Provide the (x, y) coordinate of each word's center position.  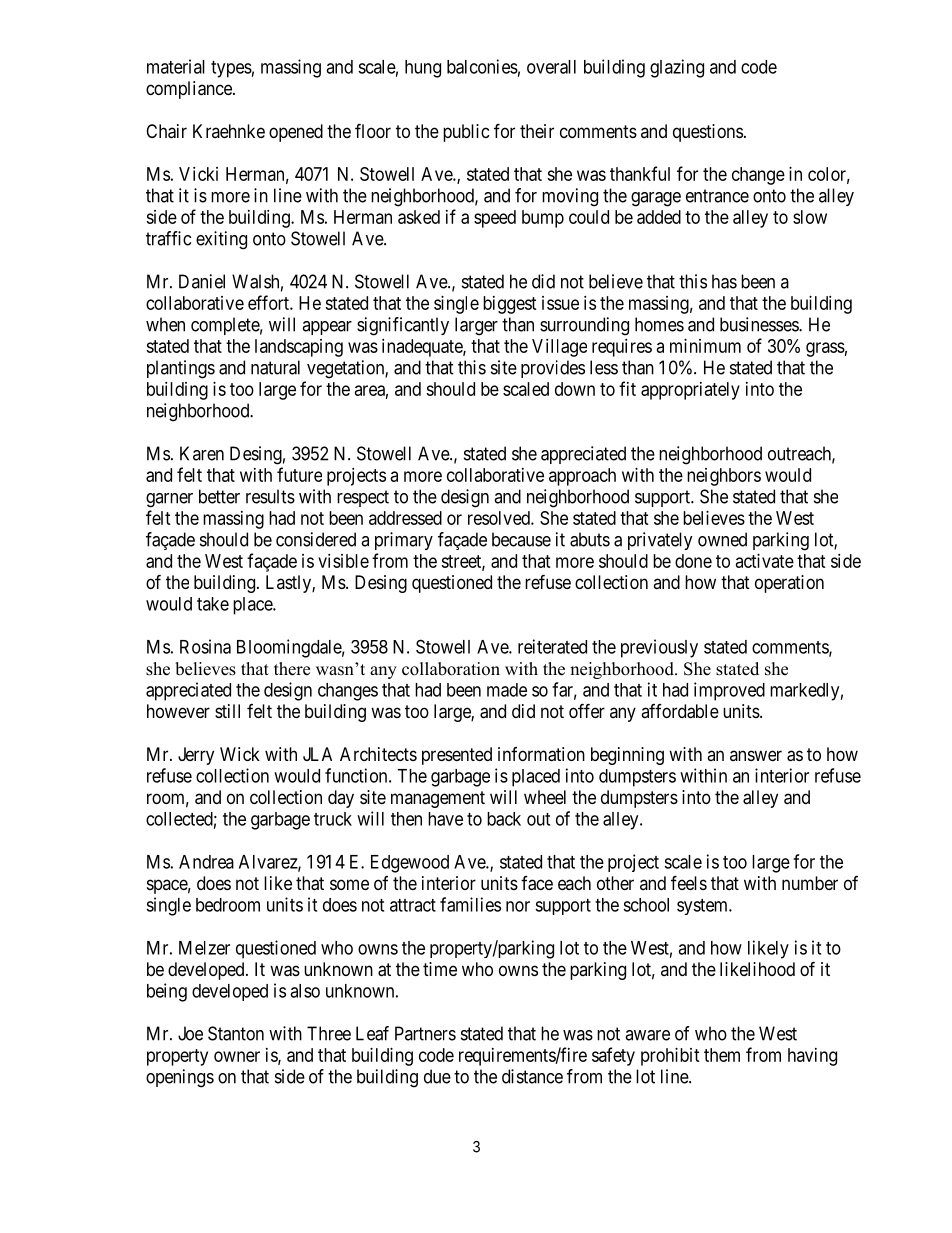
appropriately (690, 391)
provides (553, 369)
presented (457, 756)
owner (237, 1056)
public (466, 133)
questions (708, 133)
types (231, 69)
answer (756, 755)
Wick (240, 754)
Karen (202, 453)
